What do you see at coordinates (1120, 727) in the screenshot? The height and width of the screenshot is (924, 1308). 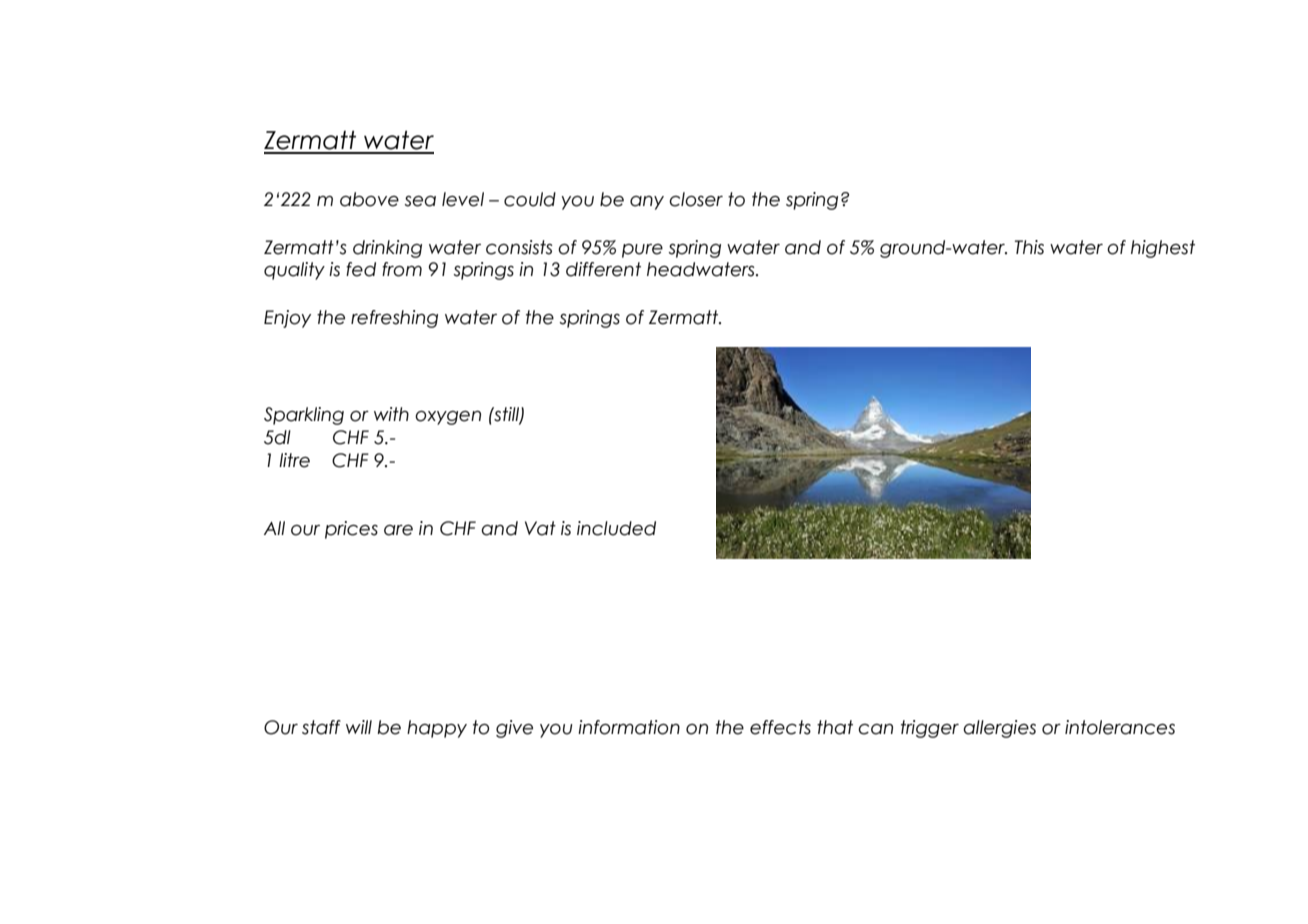 I see `intolerances` at bounding box center [1120, 727].
